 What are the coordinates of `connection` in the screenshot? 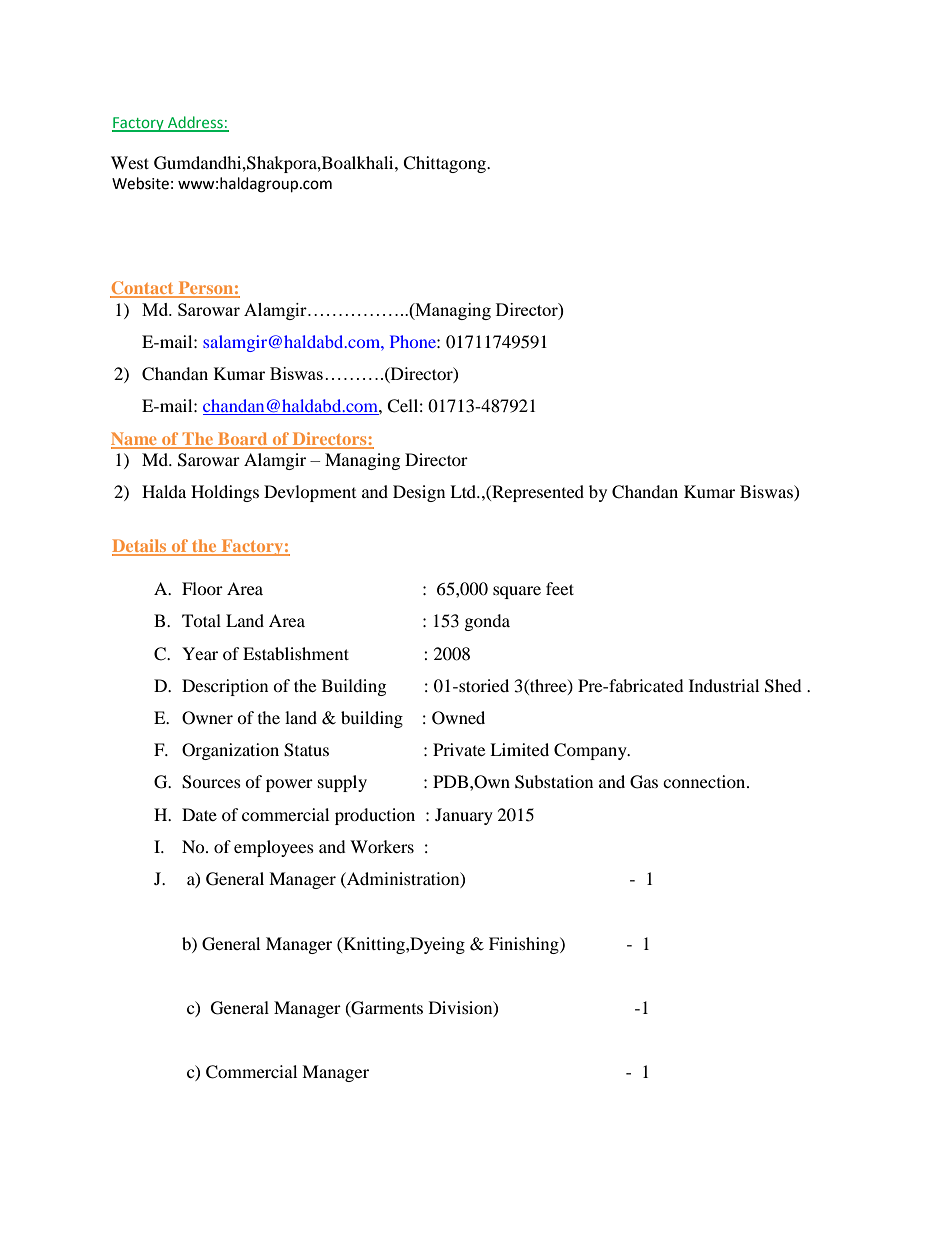 It's located at (705, 781).
